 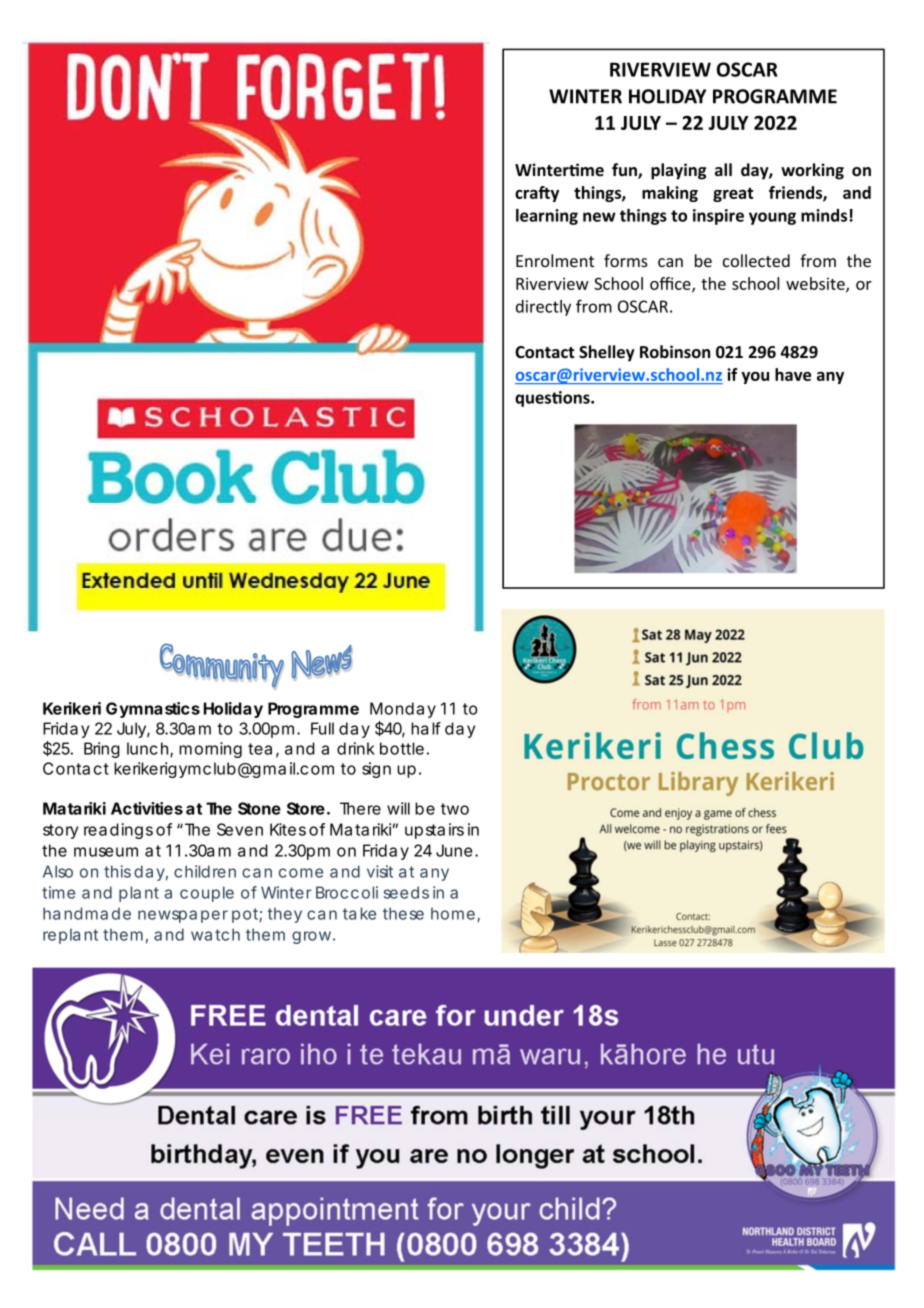 I want to click on newspaper, so click(x=183, y=916).
